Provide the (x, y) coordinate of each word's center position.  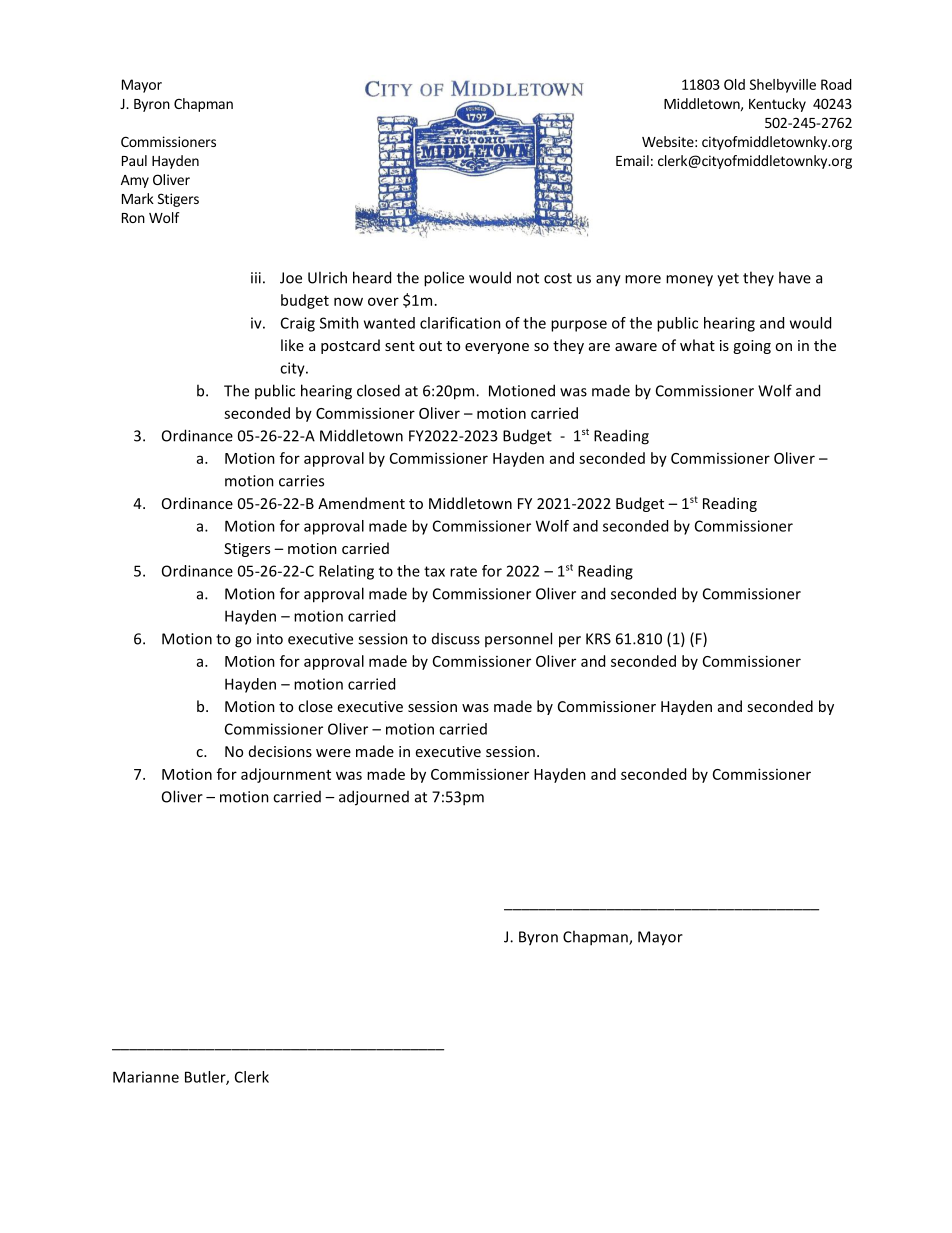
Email (632, 160)
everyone (497, 348)
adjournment (286, 775)
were (333, 753)
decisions (280, 751)
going (752, 347)
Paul (134, 160)
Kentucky (777, 105)
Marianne (146, 1077)
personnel (518, 639)
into (270, 639)
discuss (456, 639)
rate (463, 571)
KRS (598, 639)
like (292, 345)
